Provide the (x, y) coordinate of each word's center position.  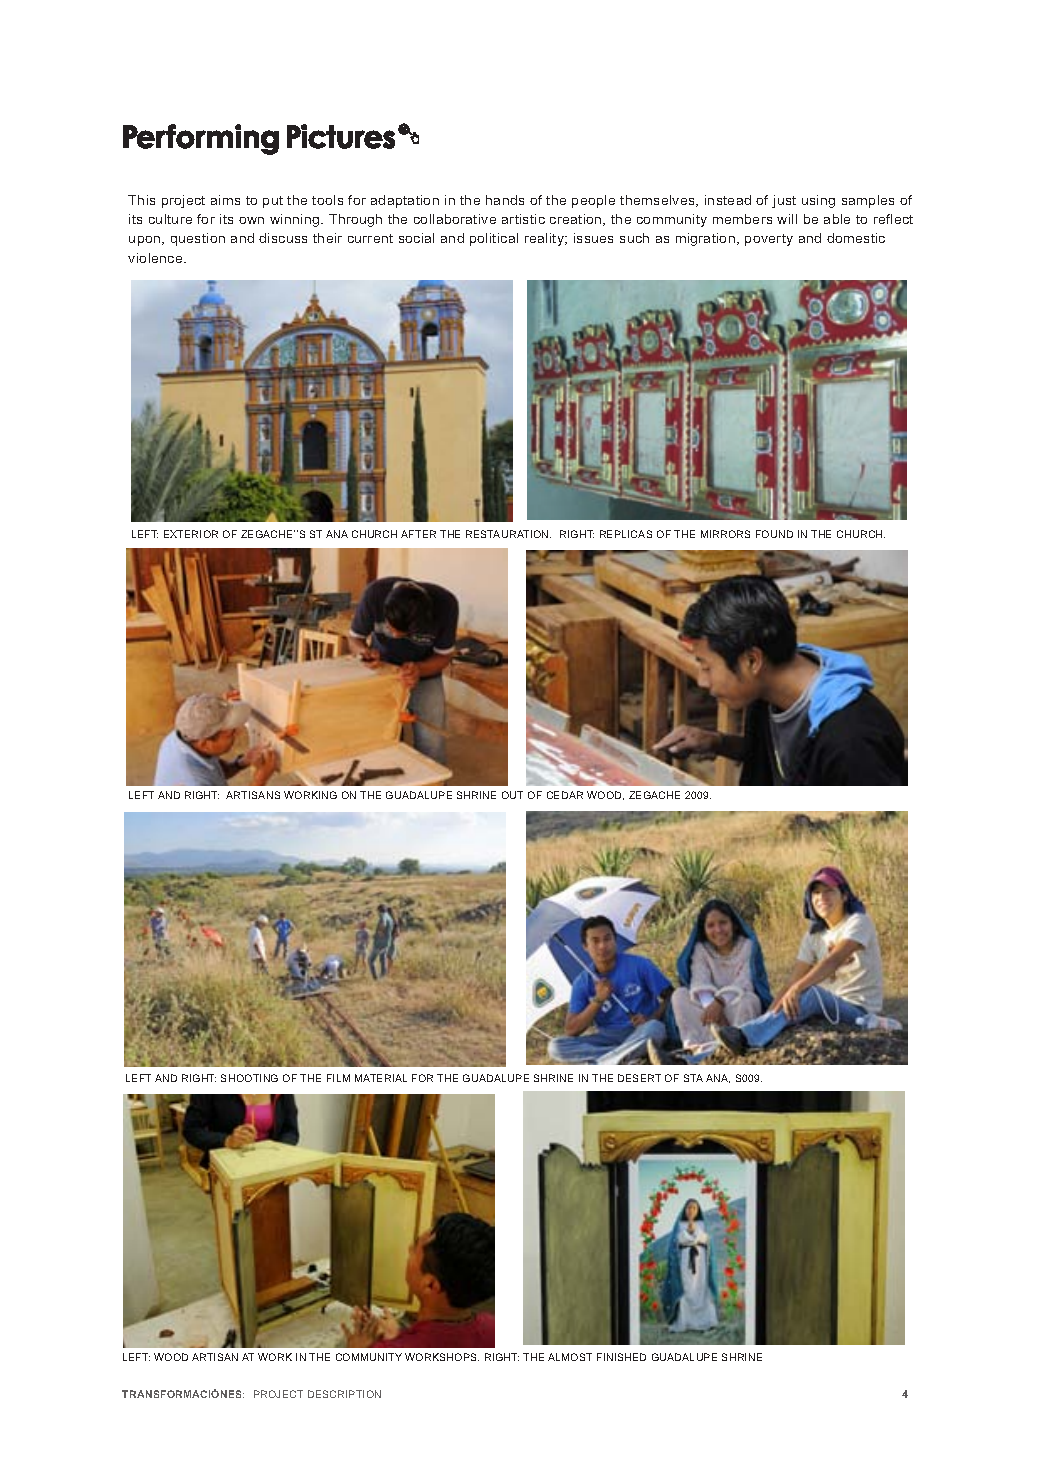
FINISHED (621, 1357)
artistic (523, 219)
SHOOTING (249, 1078)
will (787, 219)
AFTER (418, 534)
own (251, 220)
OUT (512, 795)
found (774, 534)
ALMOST (570, 1357)
